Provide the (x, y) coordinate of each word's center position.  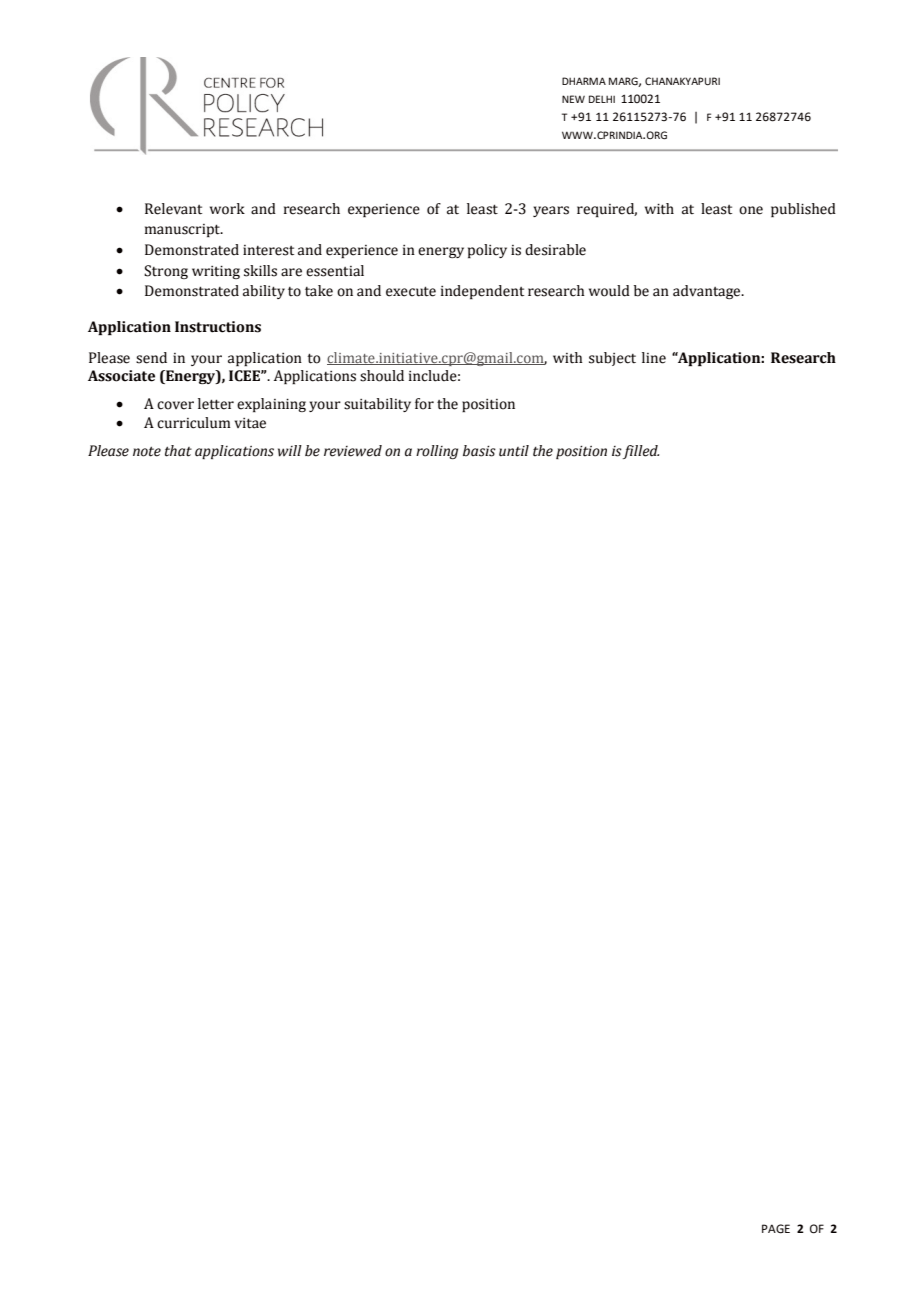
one (751, 210)
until (514, 451)
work (227, 209)
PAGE (776, 1229)
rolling (437, 452)
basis (479, 451)
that (178, 451)
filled (641, 452)
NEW (573, 99)
